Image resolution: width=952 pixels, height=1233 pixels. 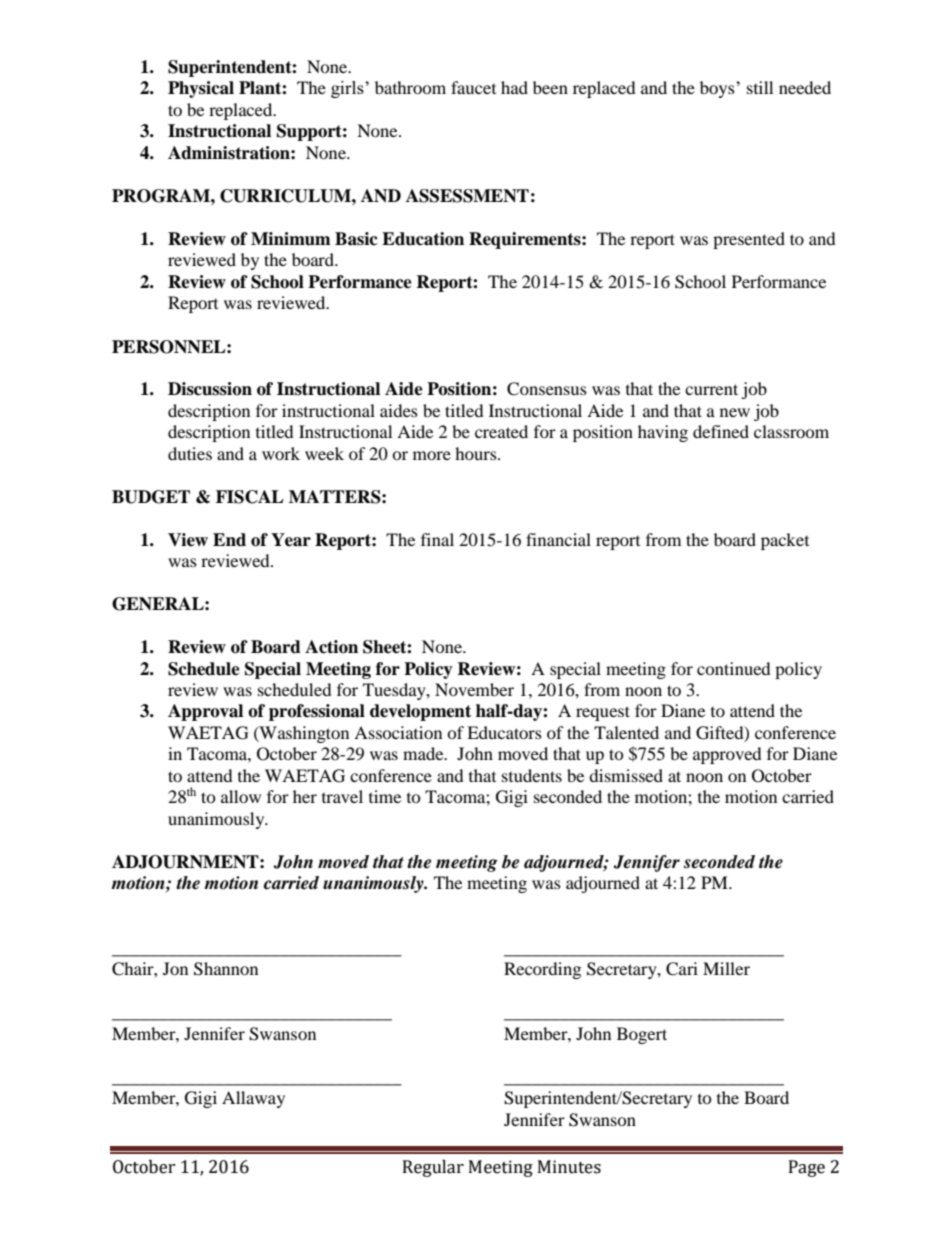 I want to click on Physical, so click(x=201, y=89).
